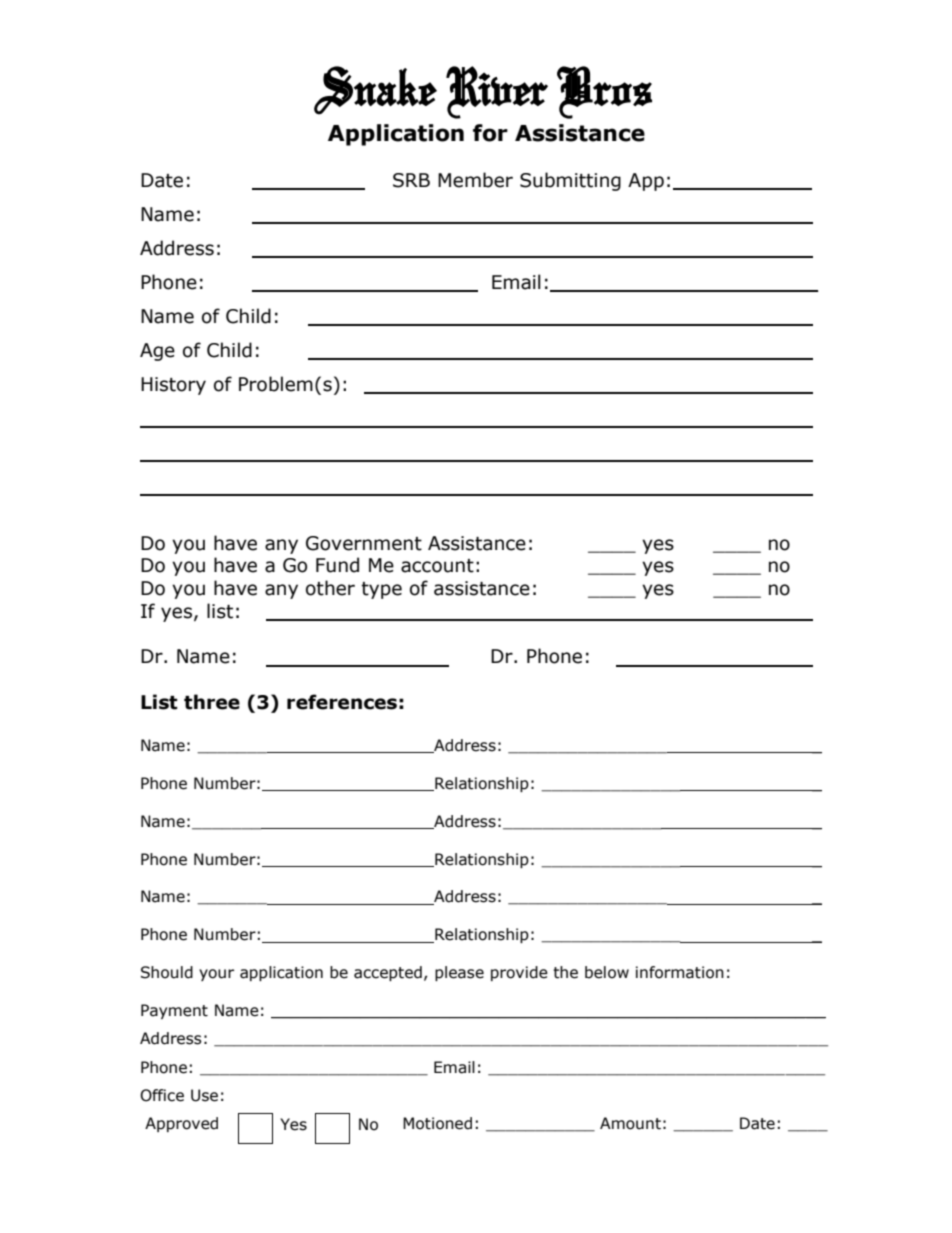  What do you see at coordinates (204, 1095) in the image?
I see `Use` at bounding box center [204, 1095].
